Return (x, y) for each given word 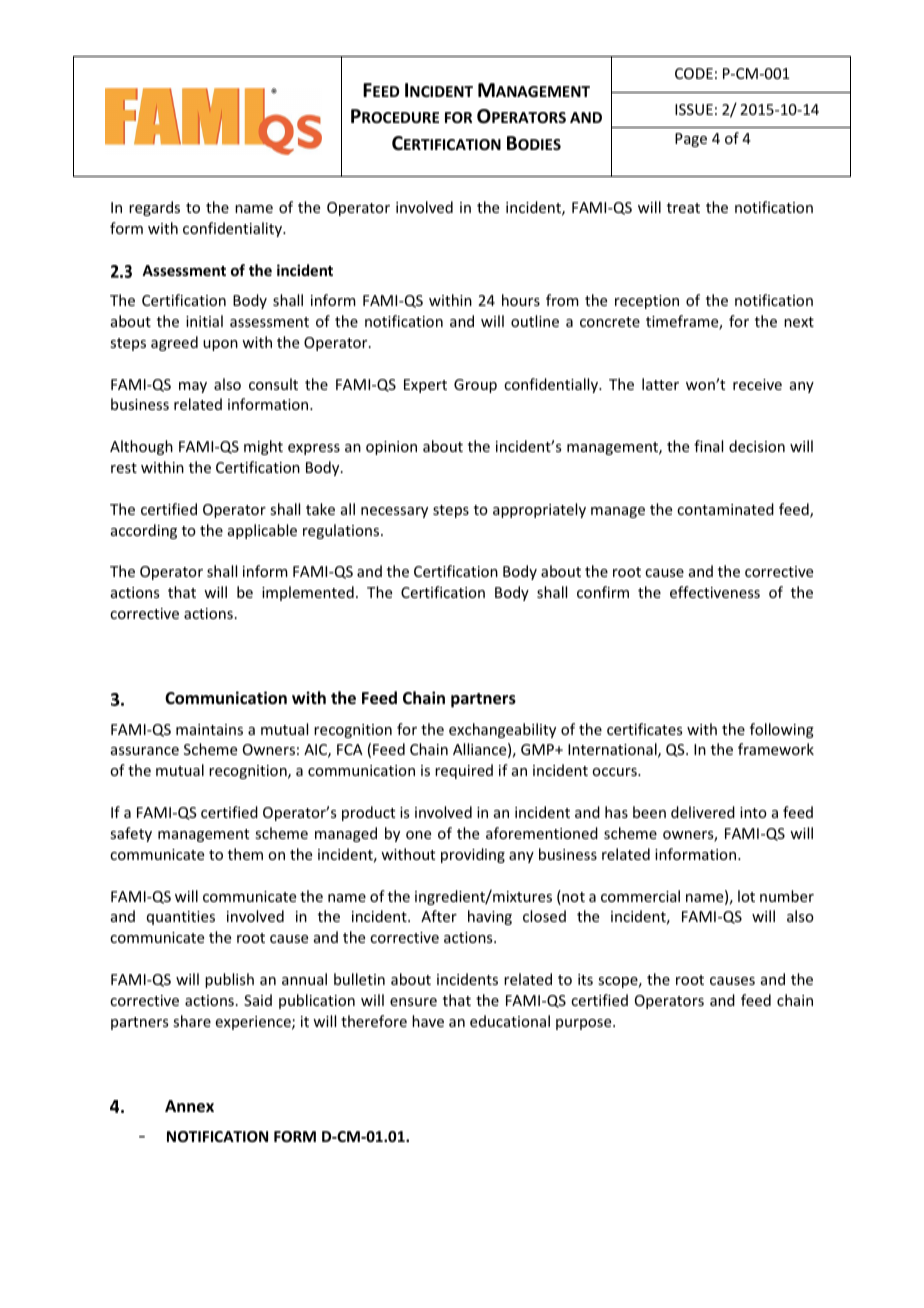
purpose (585, 1024)
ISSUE (694, 109)
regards (154, 208)
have (428, 1021)
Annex (189, 1106)
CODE (694, 73)
